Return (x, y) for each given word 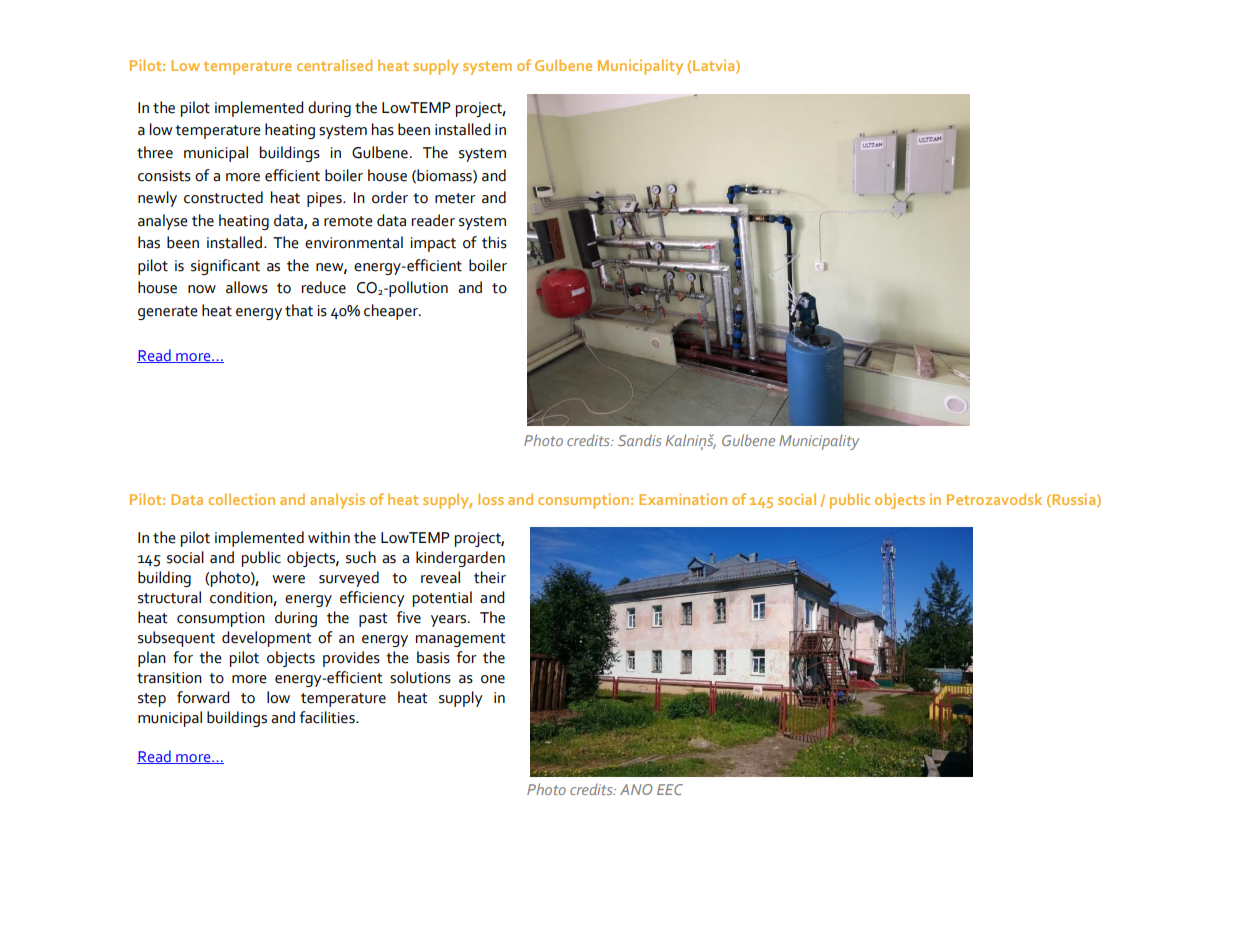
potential (442, 599)
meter (455, 198)
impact (433, 244)
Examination (683, 499)
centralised (334, 65)
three (155, 152)
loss (491, 499)
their (490, 577)
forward (203, 697)
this (494, 242)
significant (225, 267)
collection (242, 499)
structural (169, 597)
